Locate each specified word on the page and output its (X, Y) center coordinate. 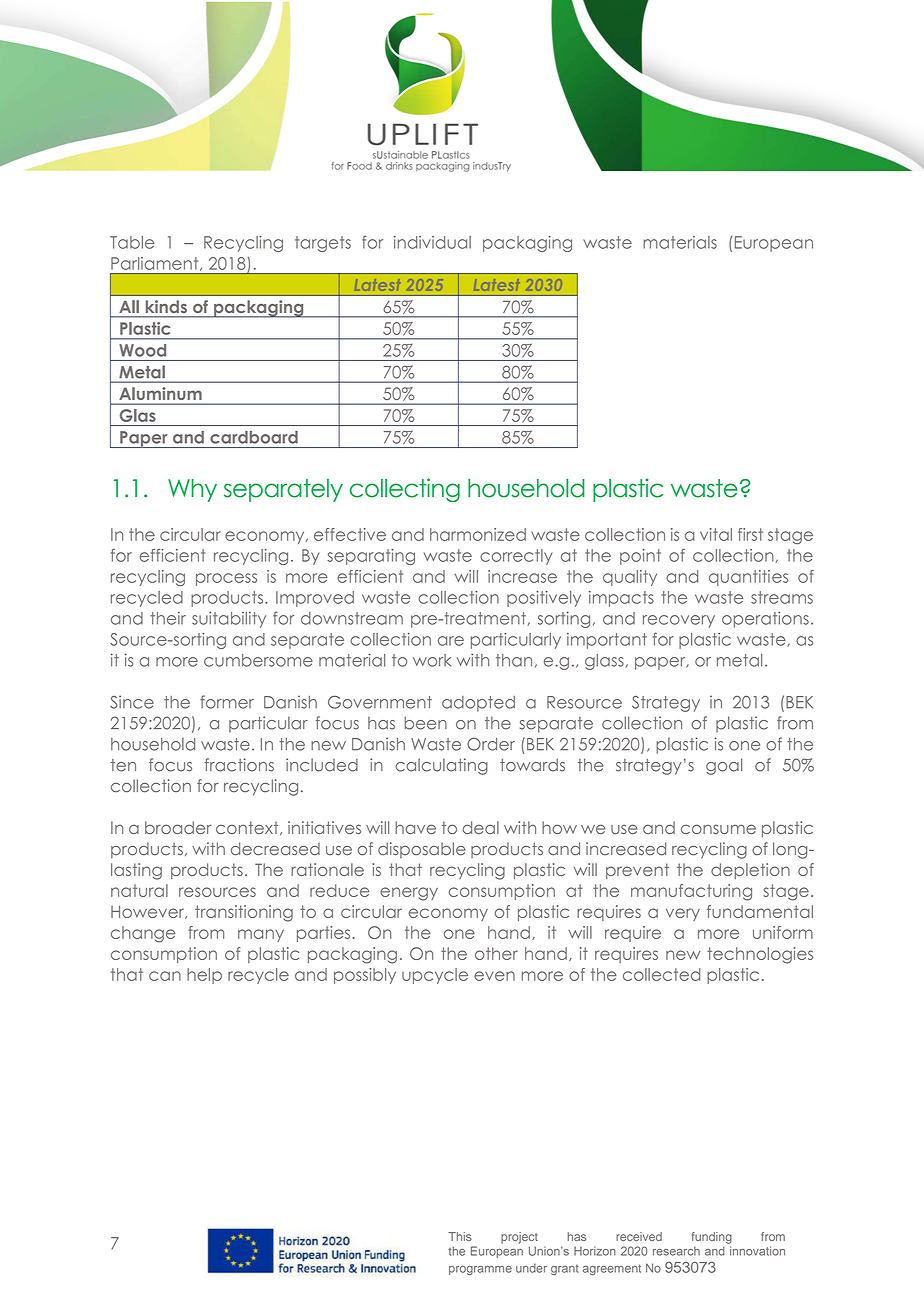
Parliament (156, 264)
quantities (748, 578)
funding (712, 1238)
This (460, 1236)
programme (480, 1270)
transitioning (244, 913)
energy (409, 894)
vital (716, 534)
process (226, 579)
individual (432, 242)
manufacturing (691, 892)
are (451, 641)
